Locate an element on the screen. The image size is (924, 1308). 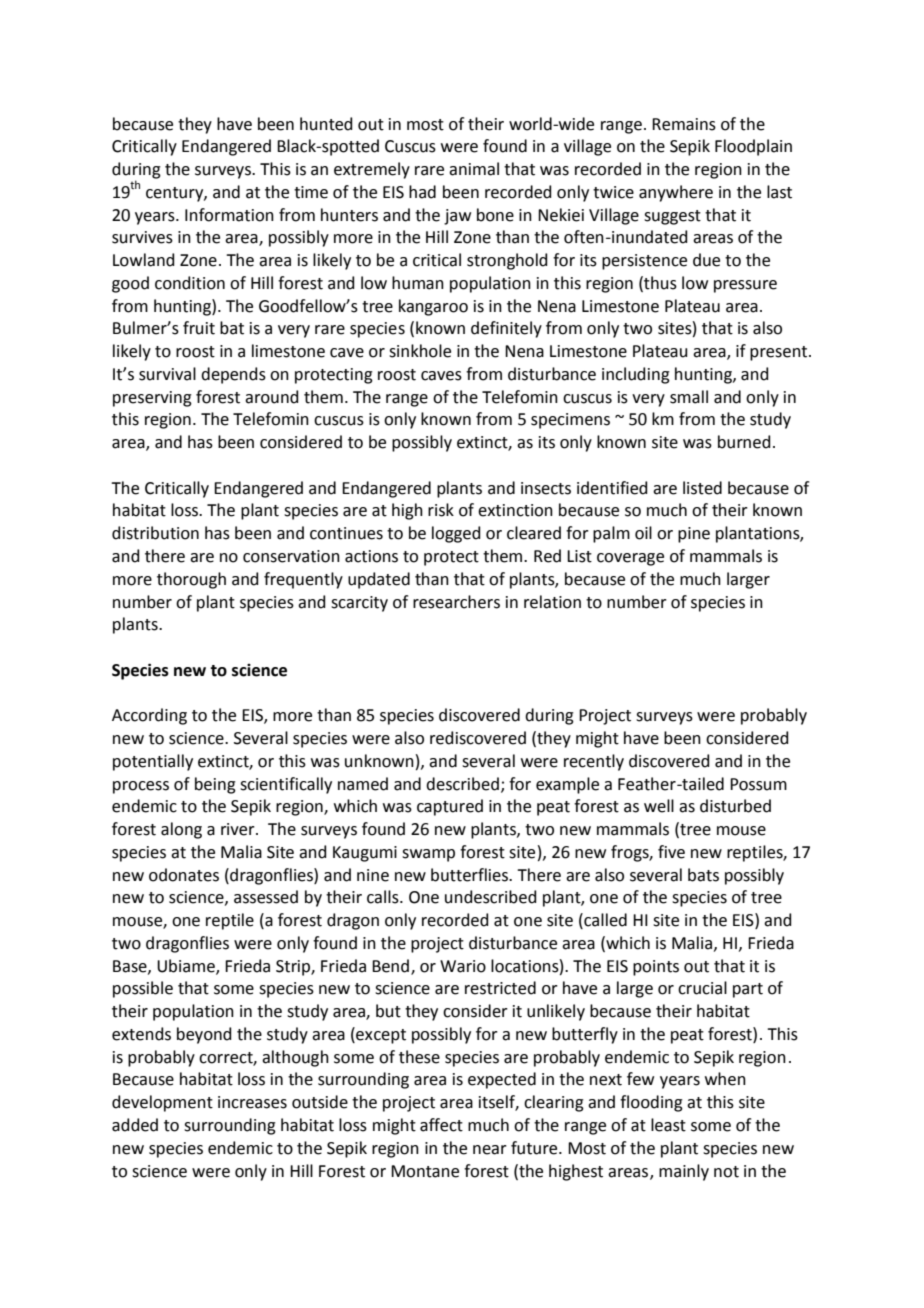
Remains is located at coordinates (684, 124).
